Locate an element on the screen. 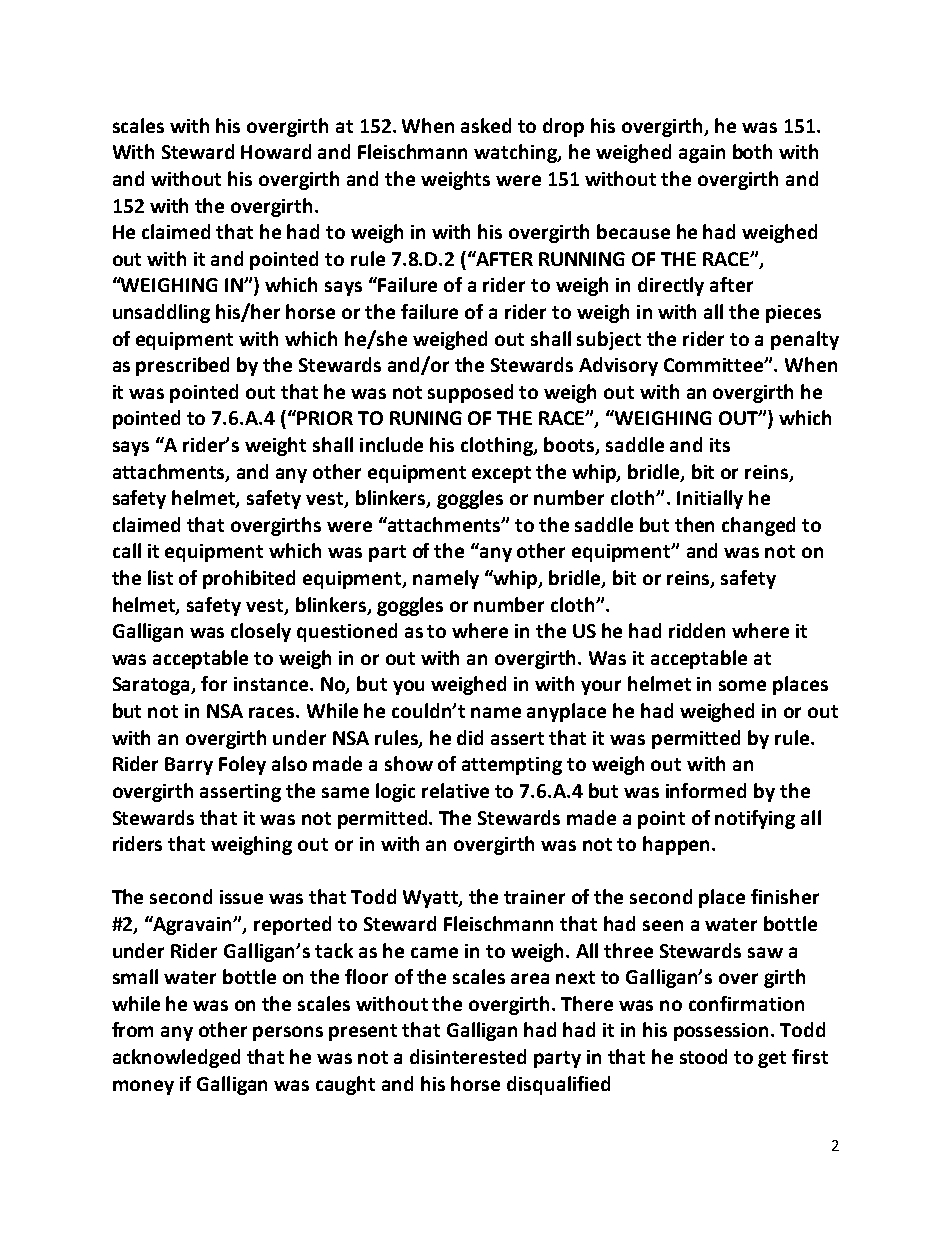 The width and height of the screenshot is (952, 1233). asked is located at coordinates (486, 125).
